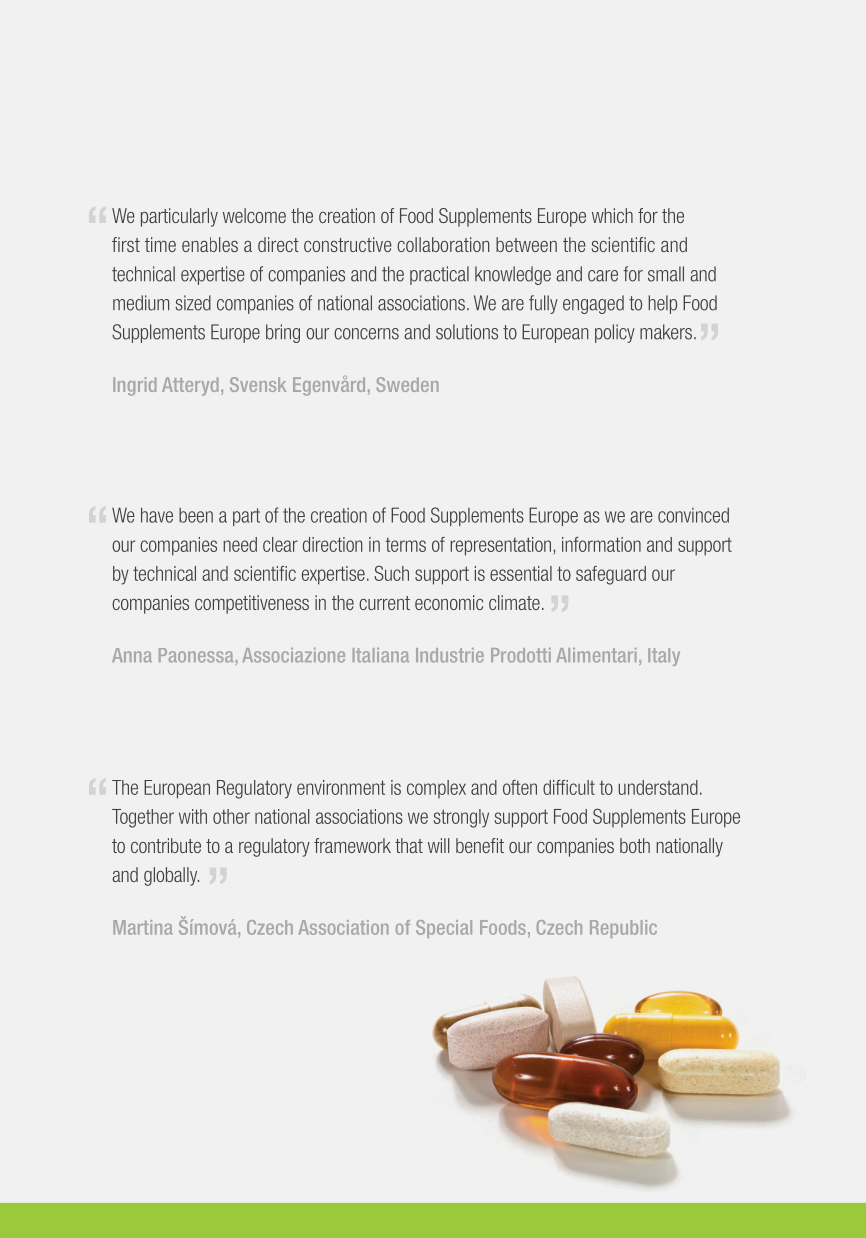 This page has height=1238, width=866. Describe the element at coordinates (611, 575) in the page. I see `safeguard` at that location.
